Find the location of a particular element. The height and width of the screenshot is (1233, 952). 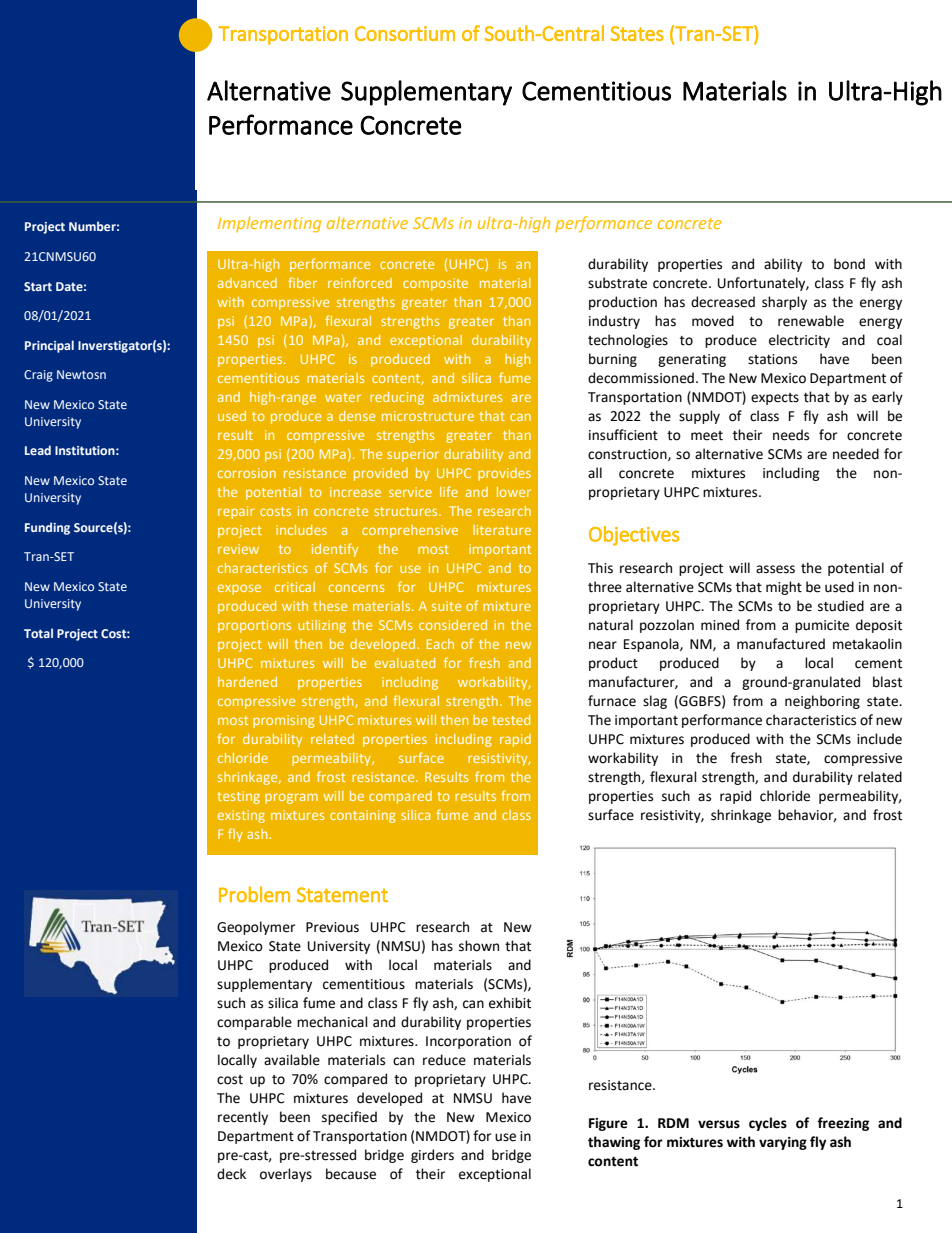

might is located at coordinates (784, 588).
